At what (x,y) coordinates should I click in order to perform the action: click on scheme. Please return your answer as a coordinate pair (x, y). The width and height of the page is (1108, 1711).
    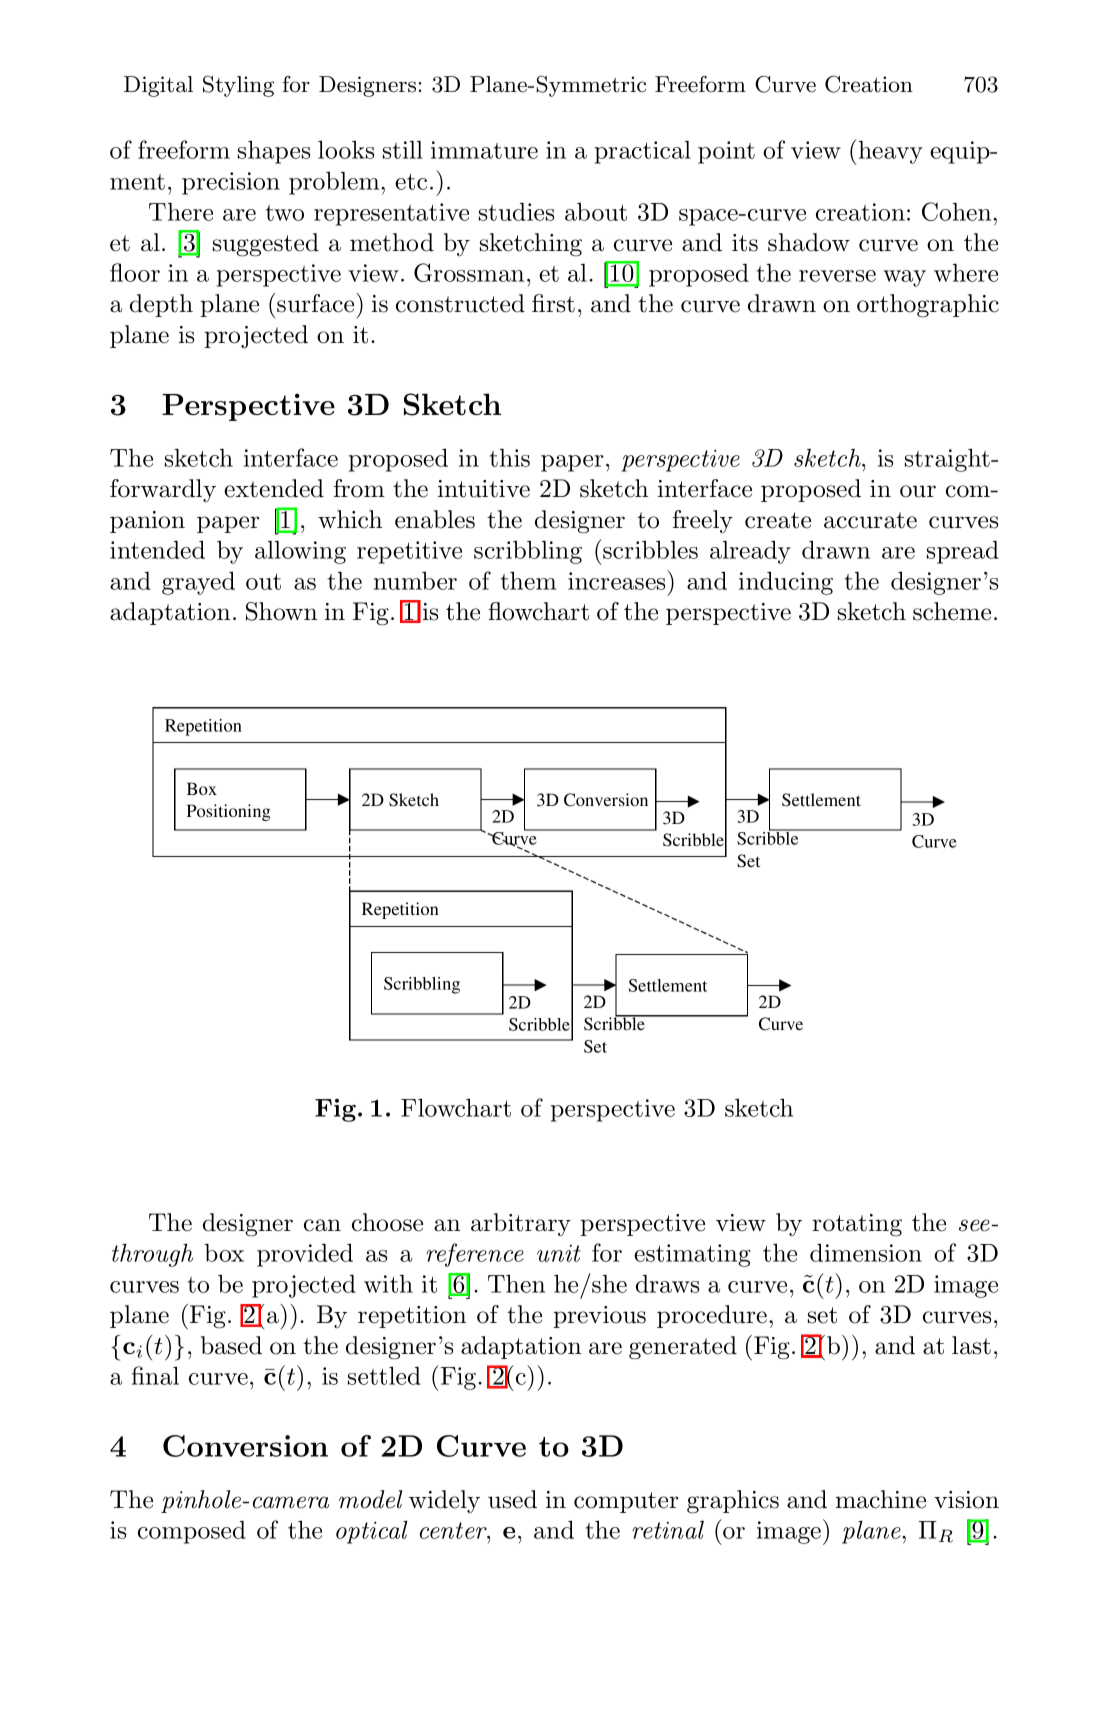
    Looking at the image, I should click on (952, 611).
